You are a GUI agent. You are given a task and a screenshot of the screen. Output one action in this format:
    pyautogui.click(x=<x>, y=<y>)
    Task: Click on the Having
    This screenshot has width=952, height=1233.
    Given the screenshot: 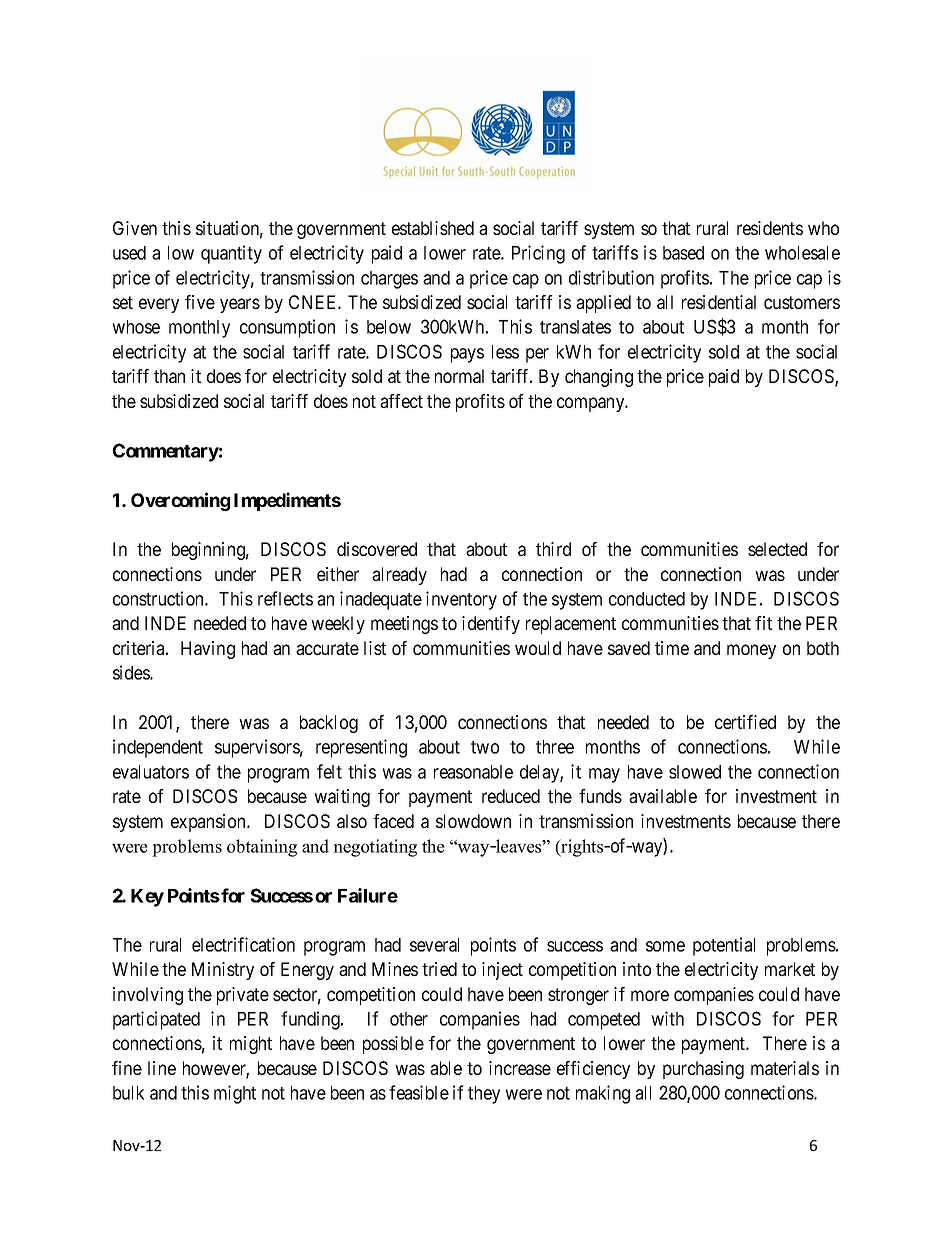 What is the action you would take?
    pyautogui.click(x=208, y=650)
